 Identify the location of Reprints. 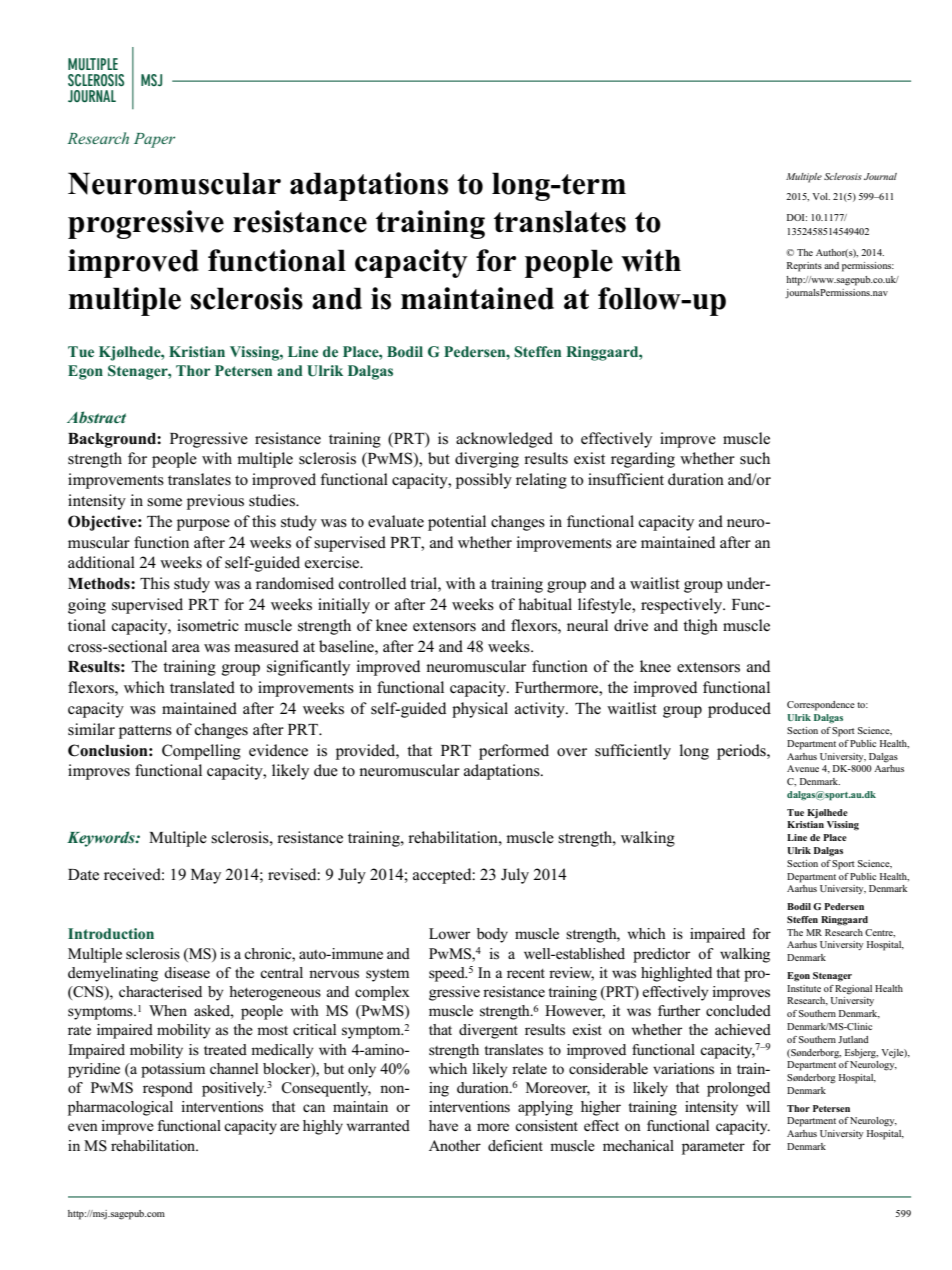
(804, 267).
